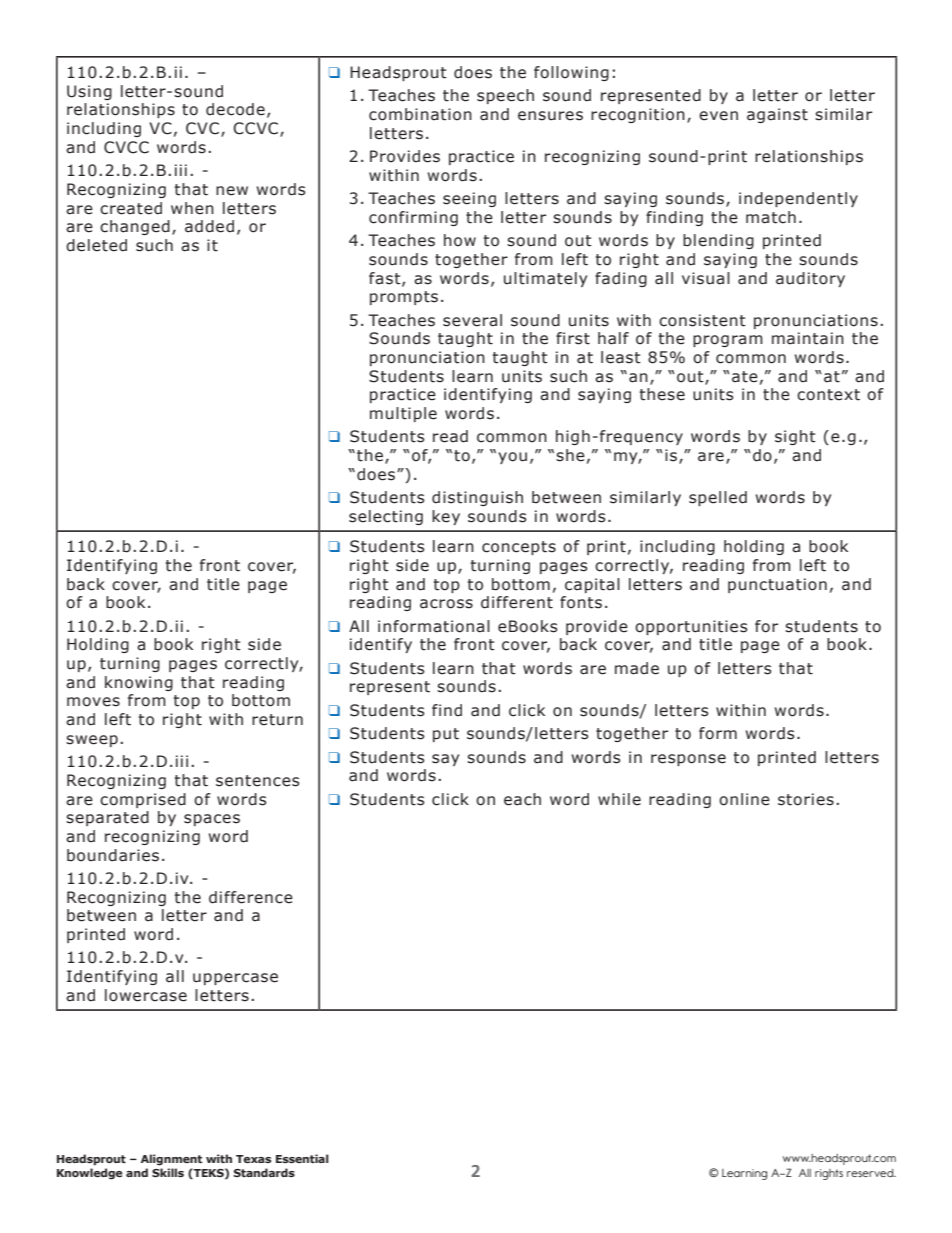 The image size is (952, 1233). What do you see at coordinates (806, 799) in the screenshot?
I see `stories` at bounding box center [806, 799].
